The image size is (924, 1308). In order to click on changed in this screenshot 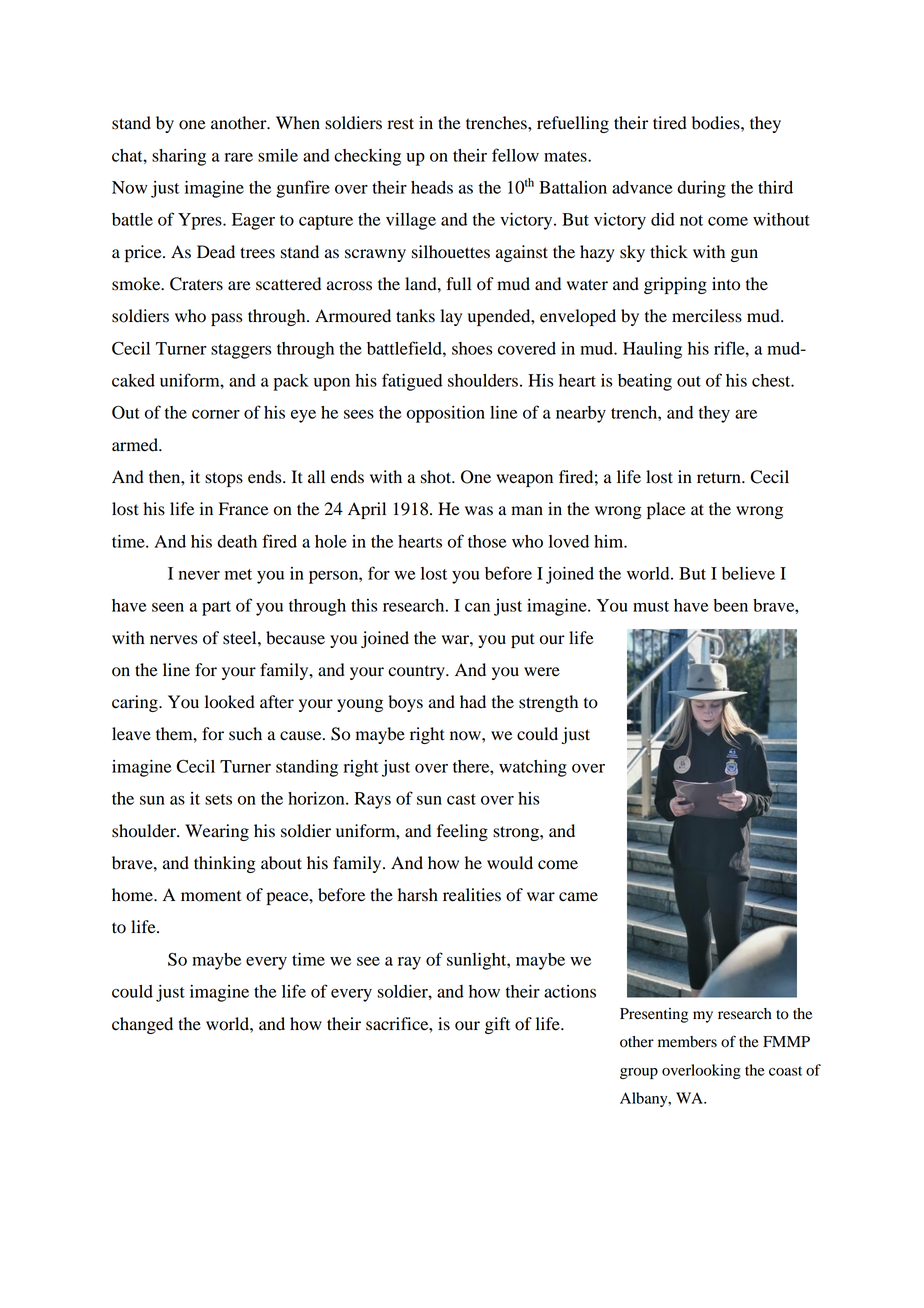, I will do `click(142, 1025)`.
